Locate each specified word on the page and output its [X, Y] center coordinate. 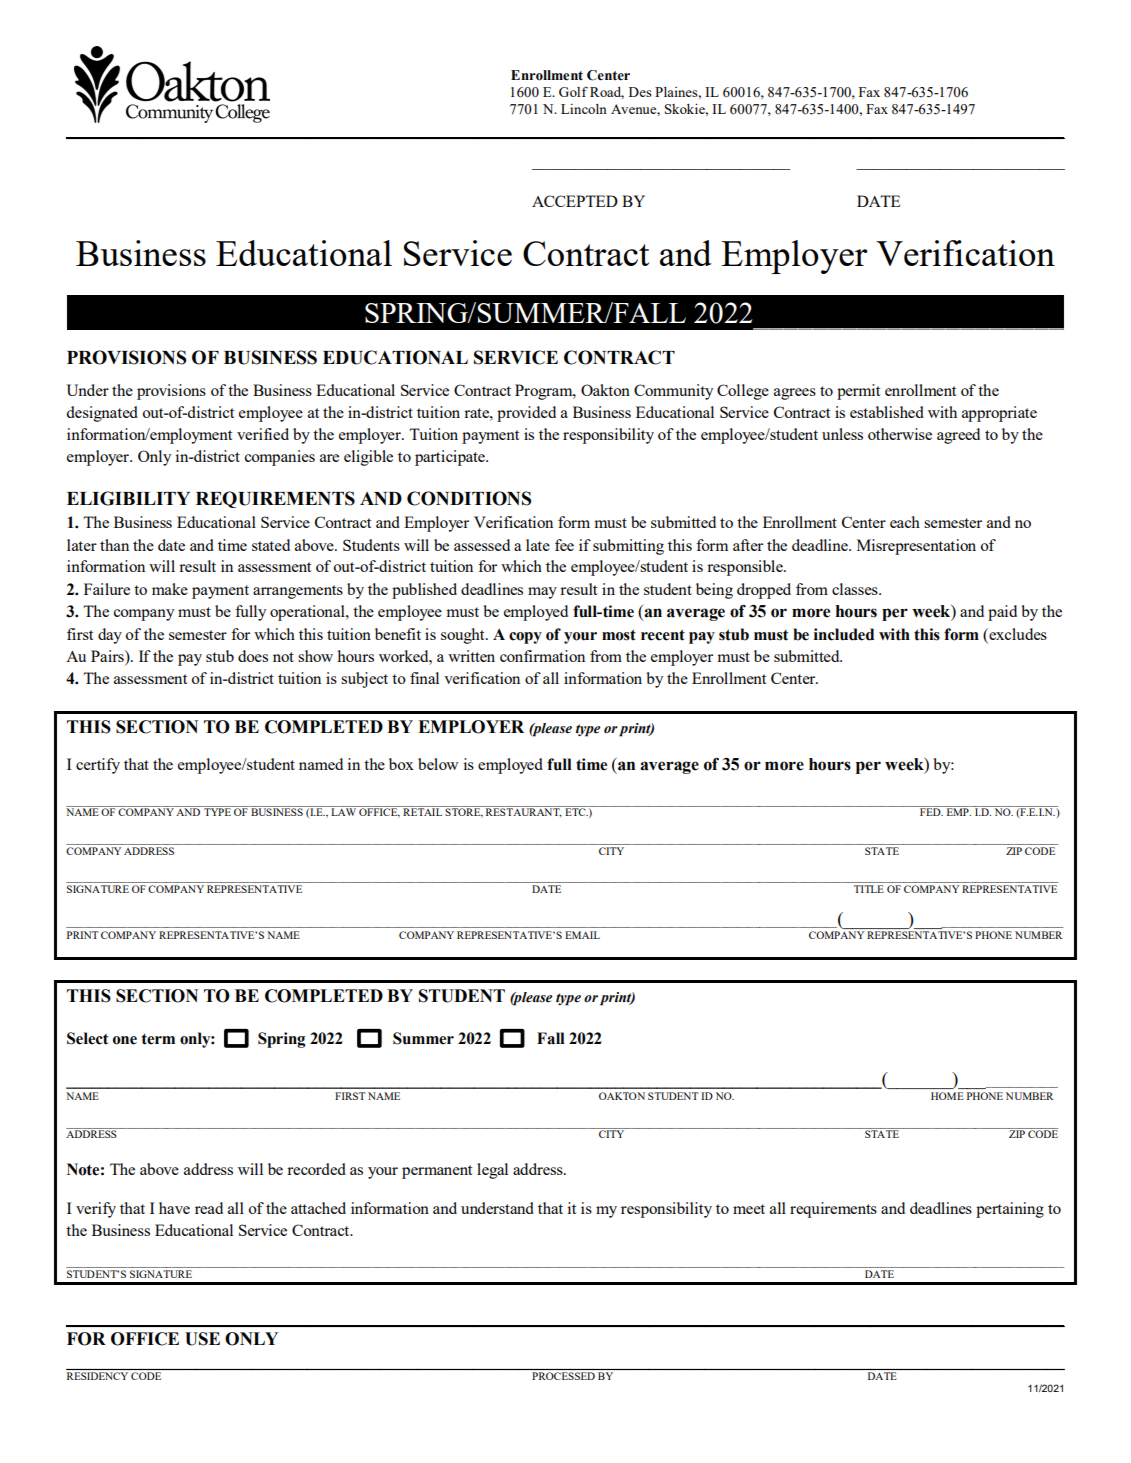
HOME [947, 1096]
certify [98, 766]
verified [263, 434]
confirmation [542, 656]
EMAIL [582, 935]
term [158, 1039]
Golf [573, 91]
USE [202, 1339]
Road [607, 93]
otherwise [900, 434]
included [844, 634]
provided [526, 414]
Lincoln [584, 109]
